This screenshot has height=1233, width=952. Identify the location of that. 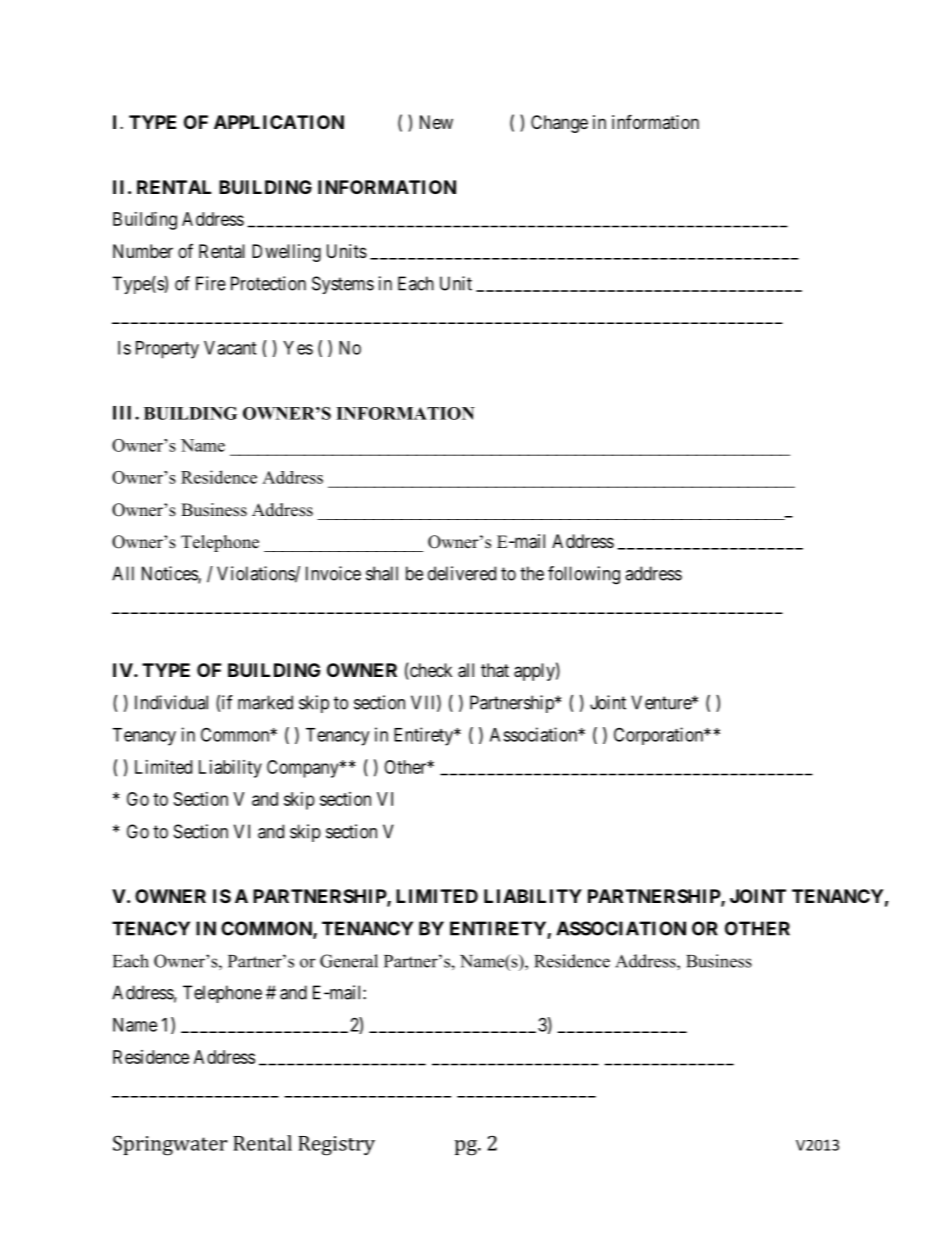
(495, 670).
